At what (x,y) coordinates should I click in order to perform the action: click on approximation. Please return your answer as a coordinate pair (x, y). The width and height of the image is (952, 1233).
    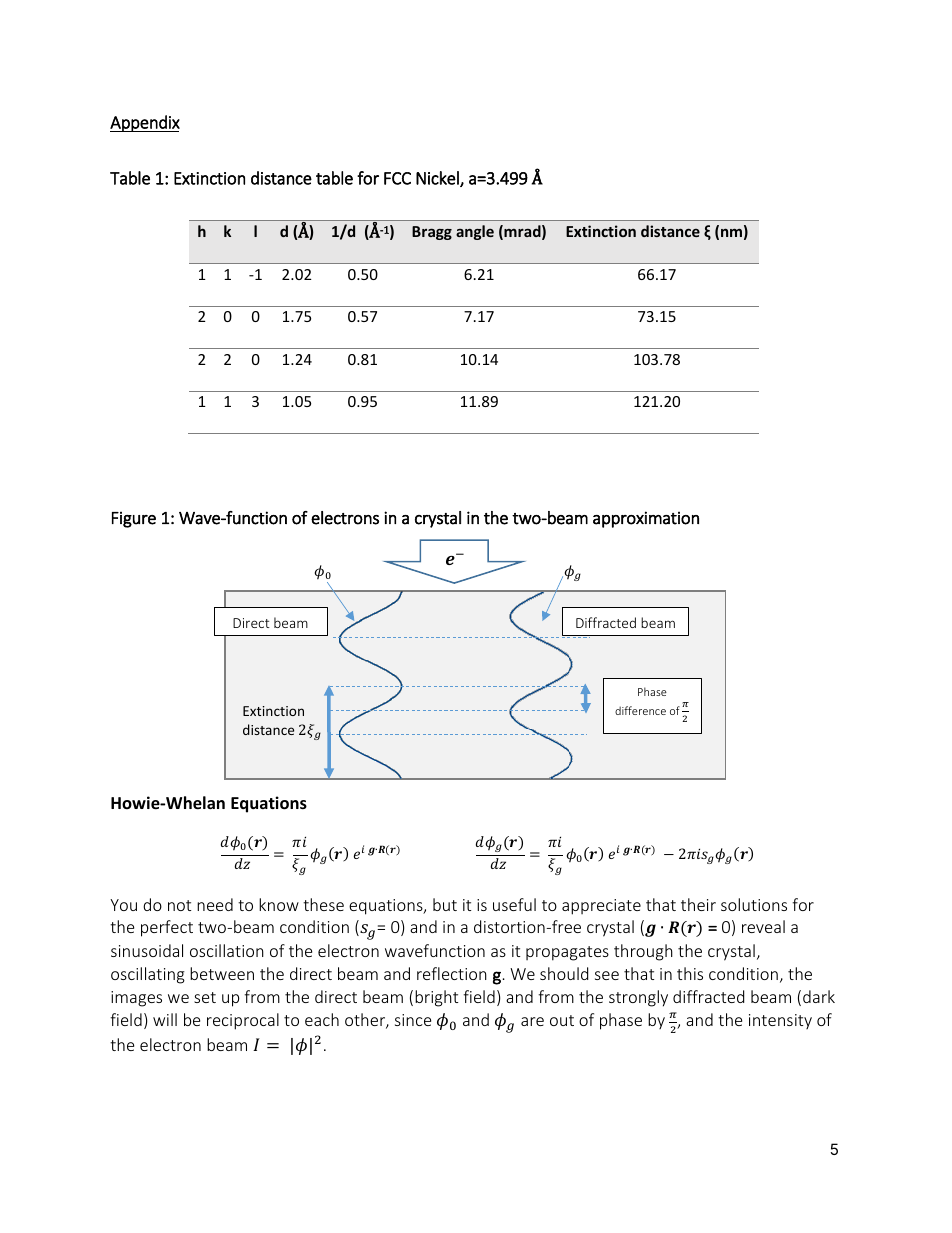
    Looking at the image, I should click on (646, 519).
